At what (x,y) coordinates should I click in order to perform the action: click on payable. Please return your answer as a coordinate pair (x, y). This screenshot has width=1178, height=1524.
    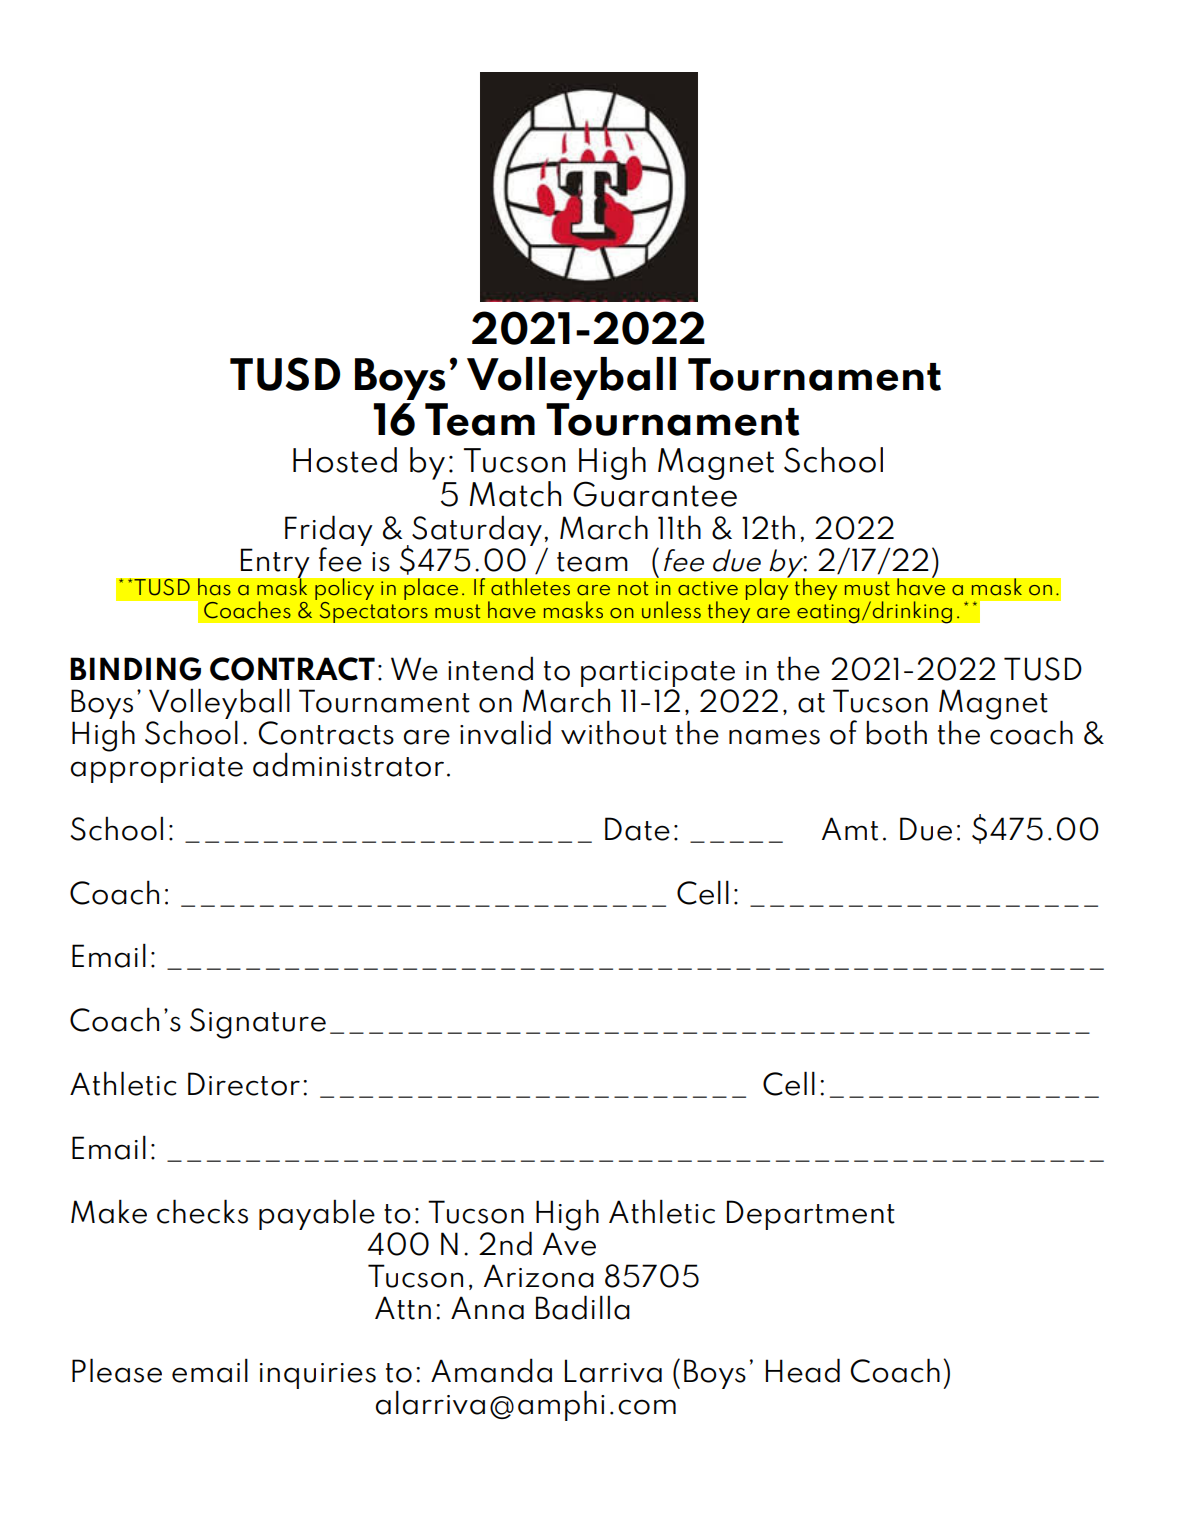
    Looking at the image, I should click on (317, 1214).
